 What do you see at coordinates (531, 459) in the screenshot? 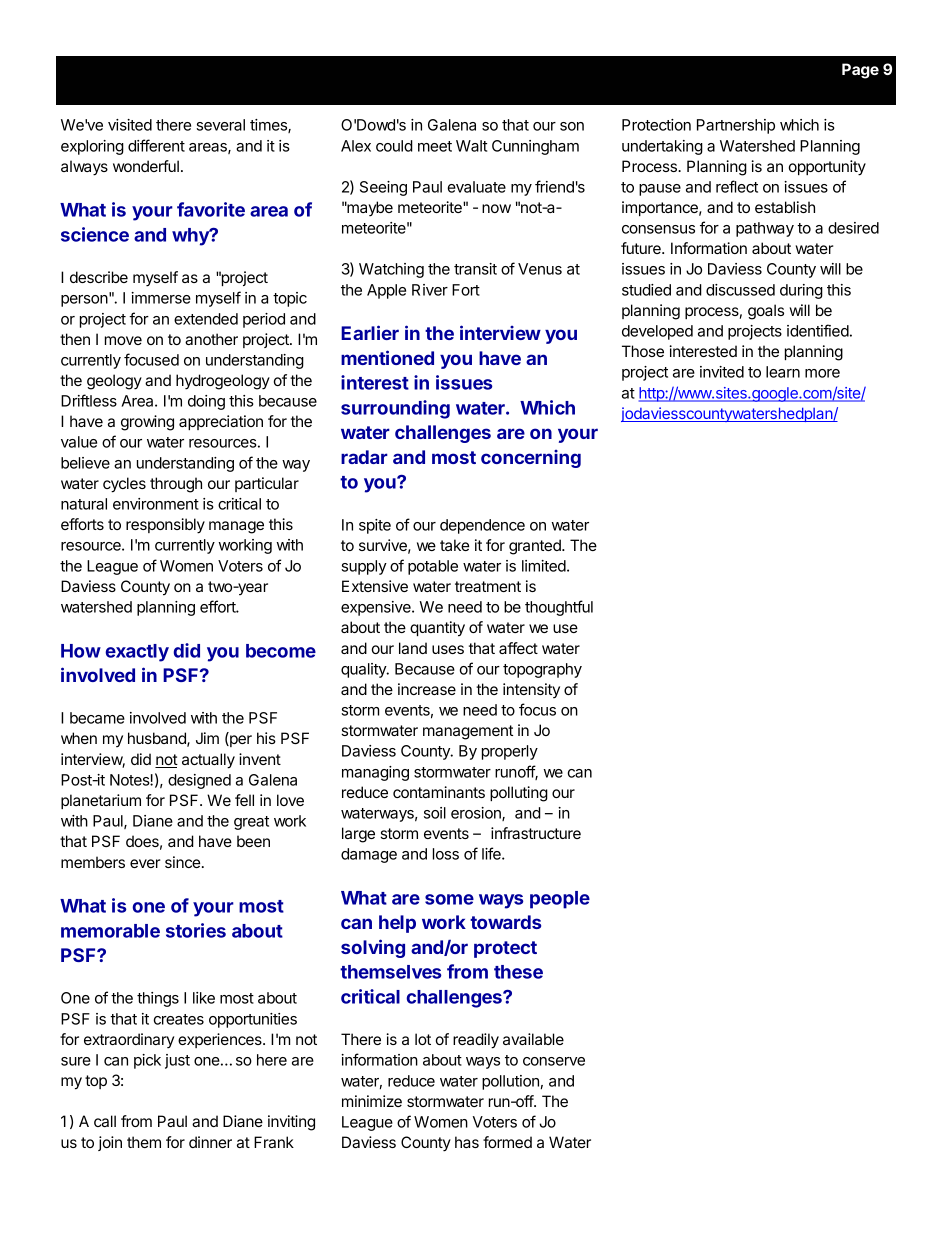
I see `concerning` at bounding box center [531, 459].
